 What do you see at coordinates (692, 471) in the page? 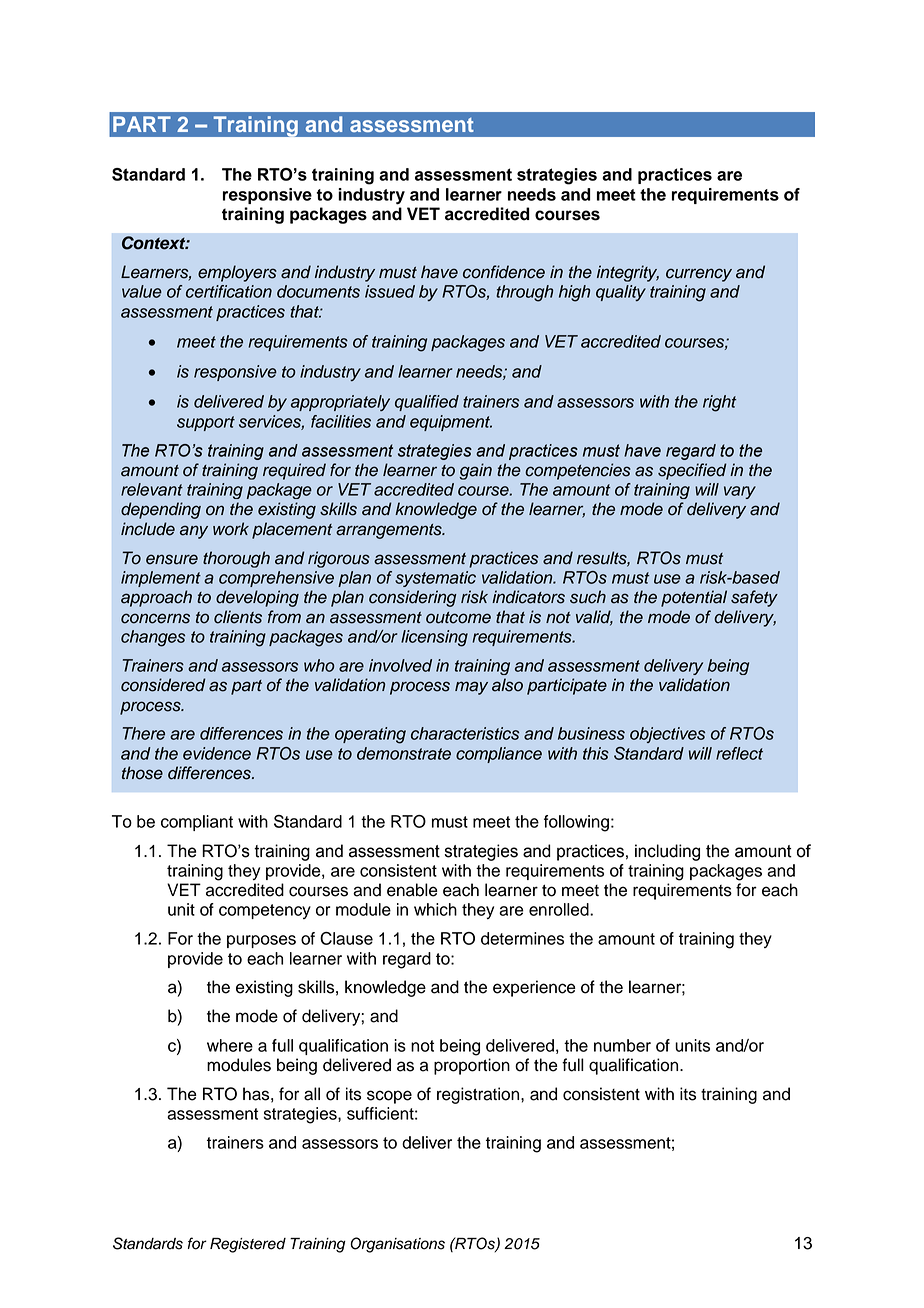
I see `specified` at bounding box center [692, 471].
